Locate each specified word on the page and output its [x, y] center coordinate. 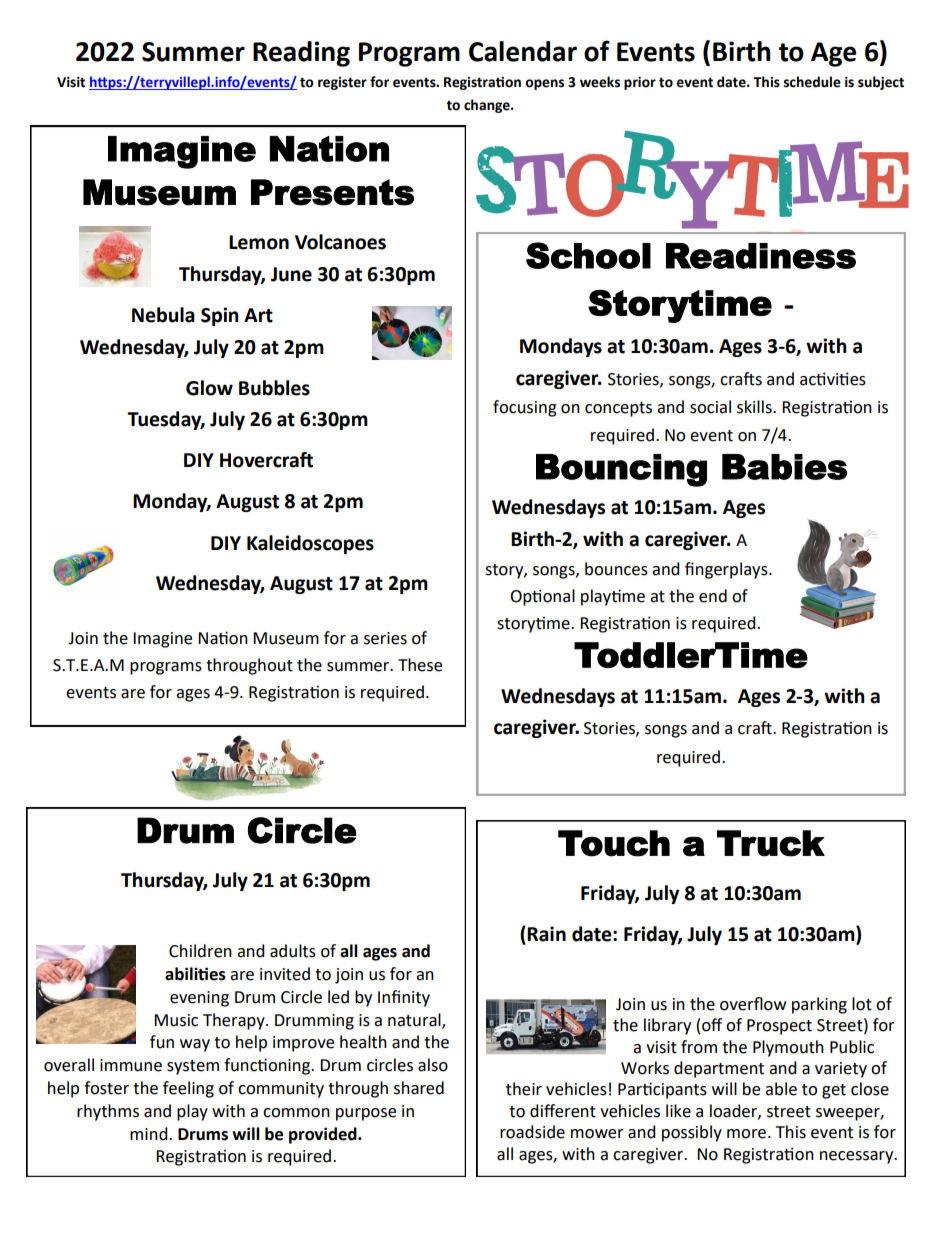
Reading [301, 54]
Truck [771, 843]
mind [150, 1134]
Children [200, 951]
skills [755, 407]
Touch [614, 843]
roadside [532, 1132]
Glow [209, 388]
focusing [525, 408]
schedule [812, 82]
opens [544, 84]
